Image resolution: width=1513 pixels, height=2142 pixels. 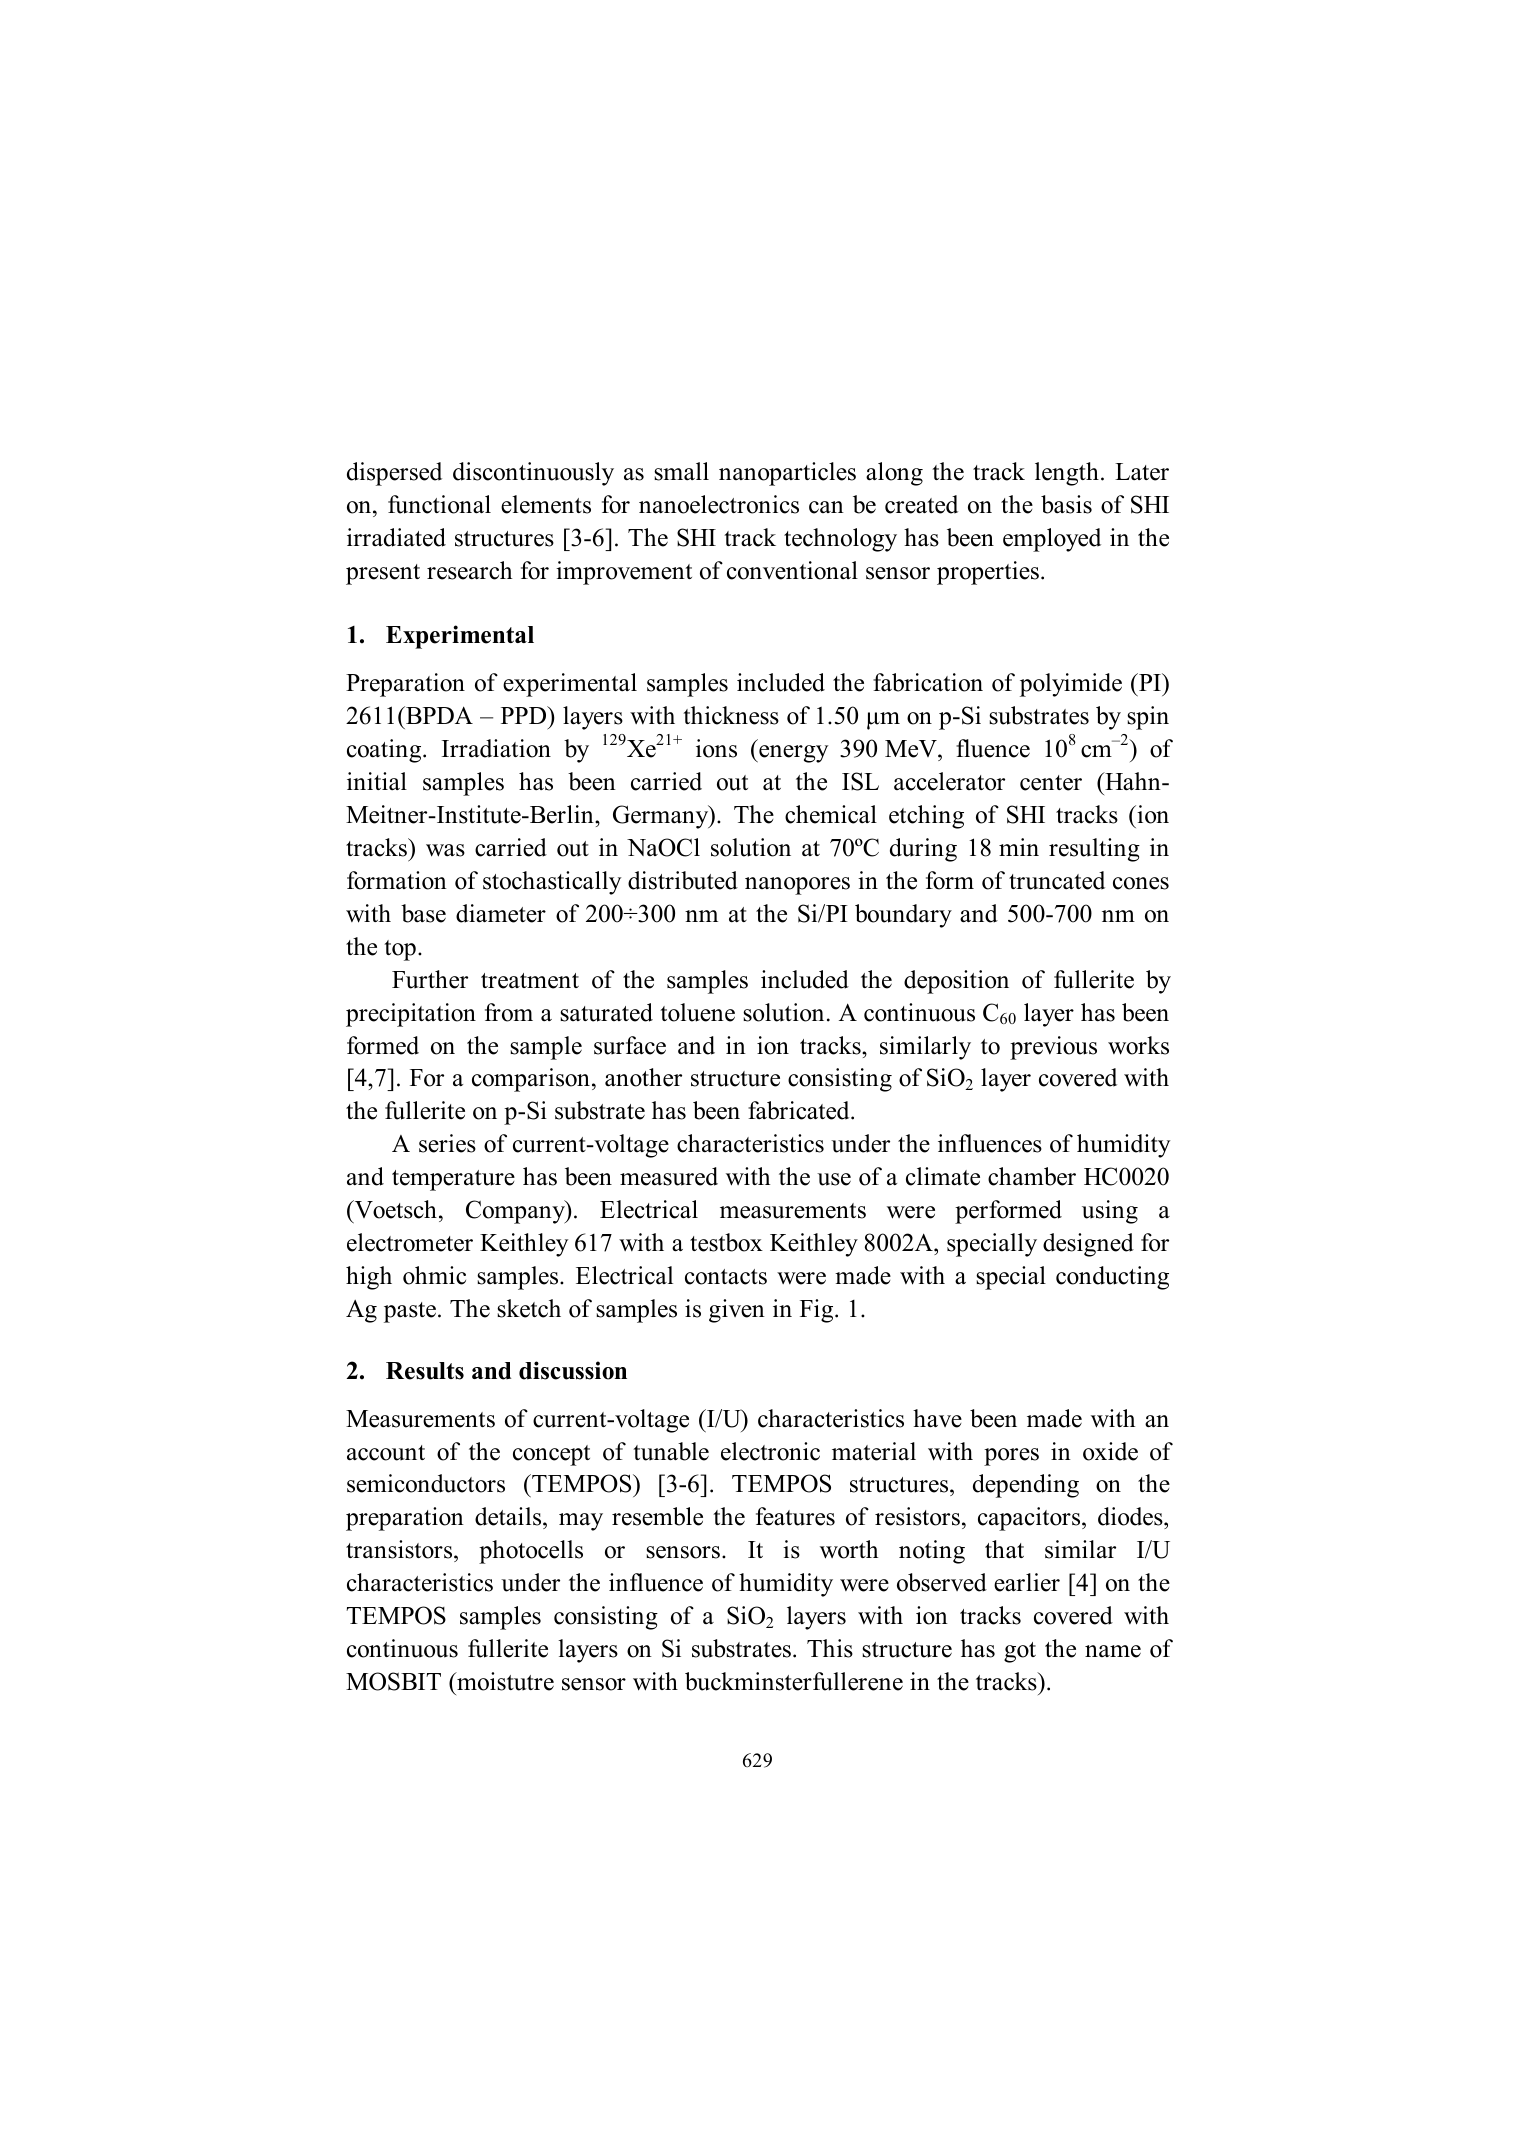 I want to click on center, so click(x=1051, y=783).
